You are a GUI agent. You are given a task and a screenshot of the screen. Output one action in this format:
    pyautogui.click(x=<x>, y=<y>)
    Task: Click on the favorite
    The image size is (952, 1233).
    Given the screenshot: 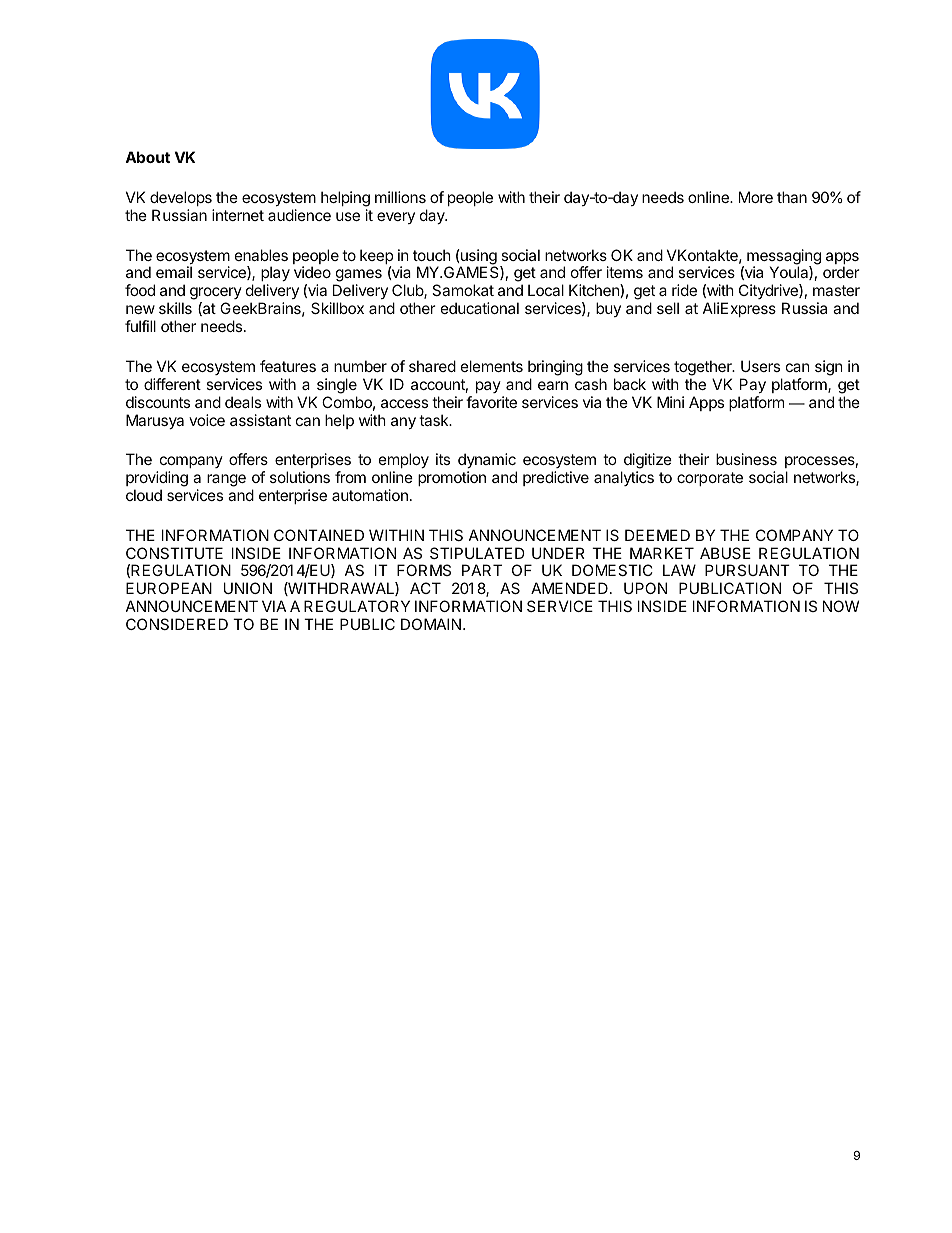 What is the action you would take?
    pyautogui.click(x=491, y=402)
